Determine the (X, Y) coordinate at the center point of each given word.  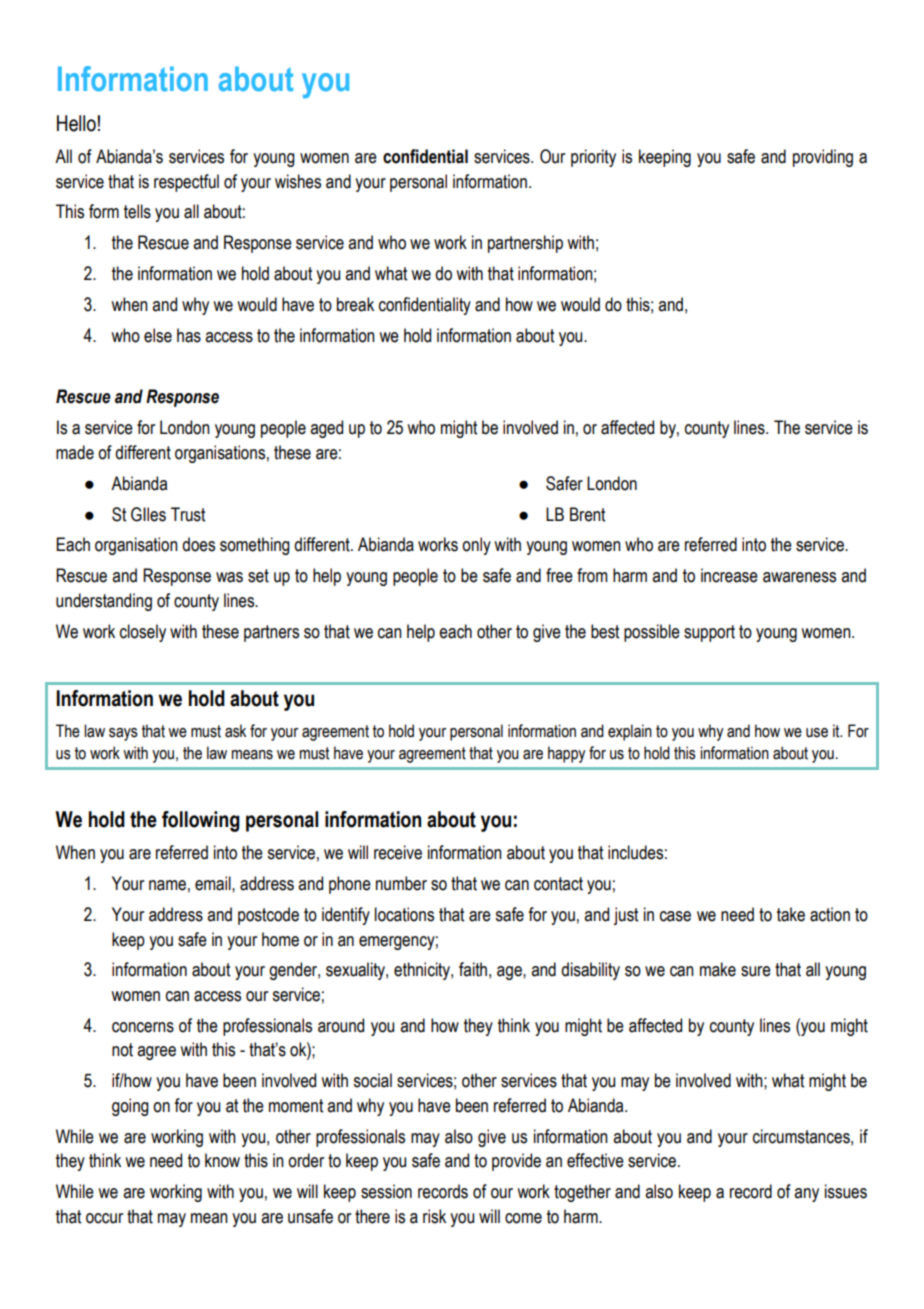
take (791, 914)
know (222, 1160)
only (476, 546)
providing (823, 158)
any (806, 1195)
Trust (188, 514)
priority (593, 158)
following (201, 821)
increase (729, 575)
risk (434, 1216)
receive (398, 852)
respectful (186, 183)
